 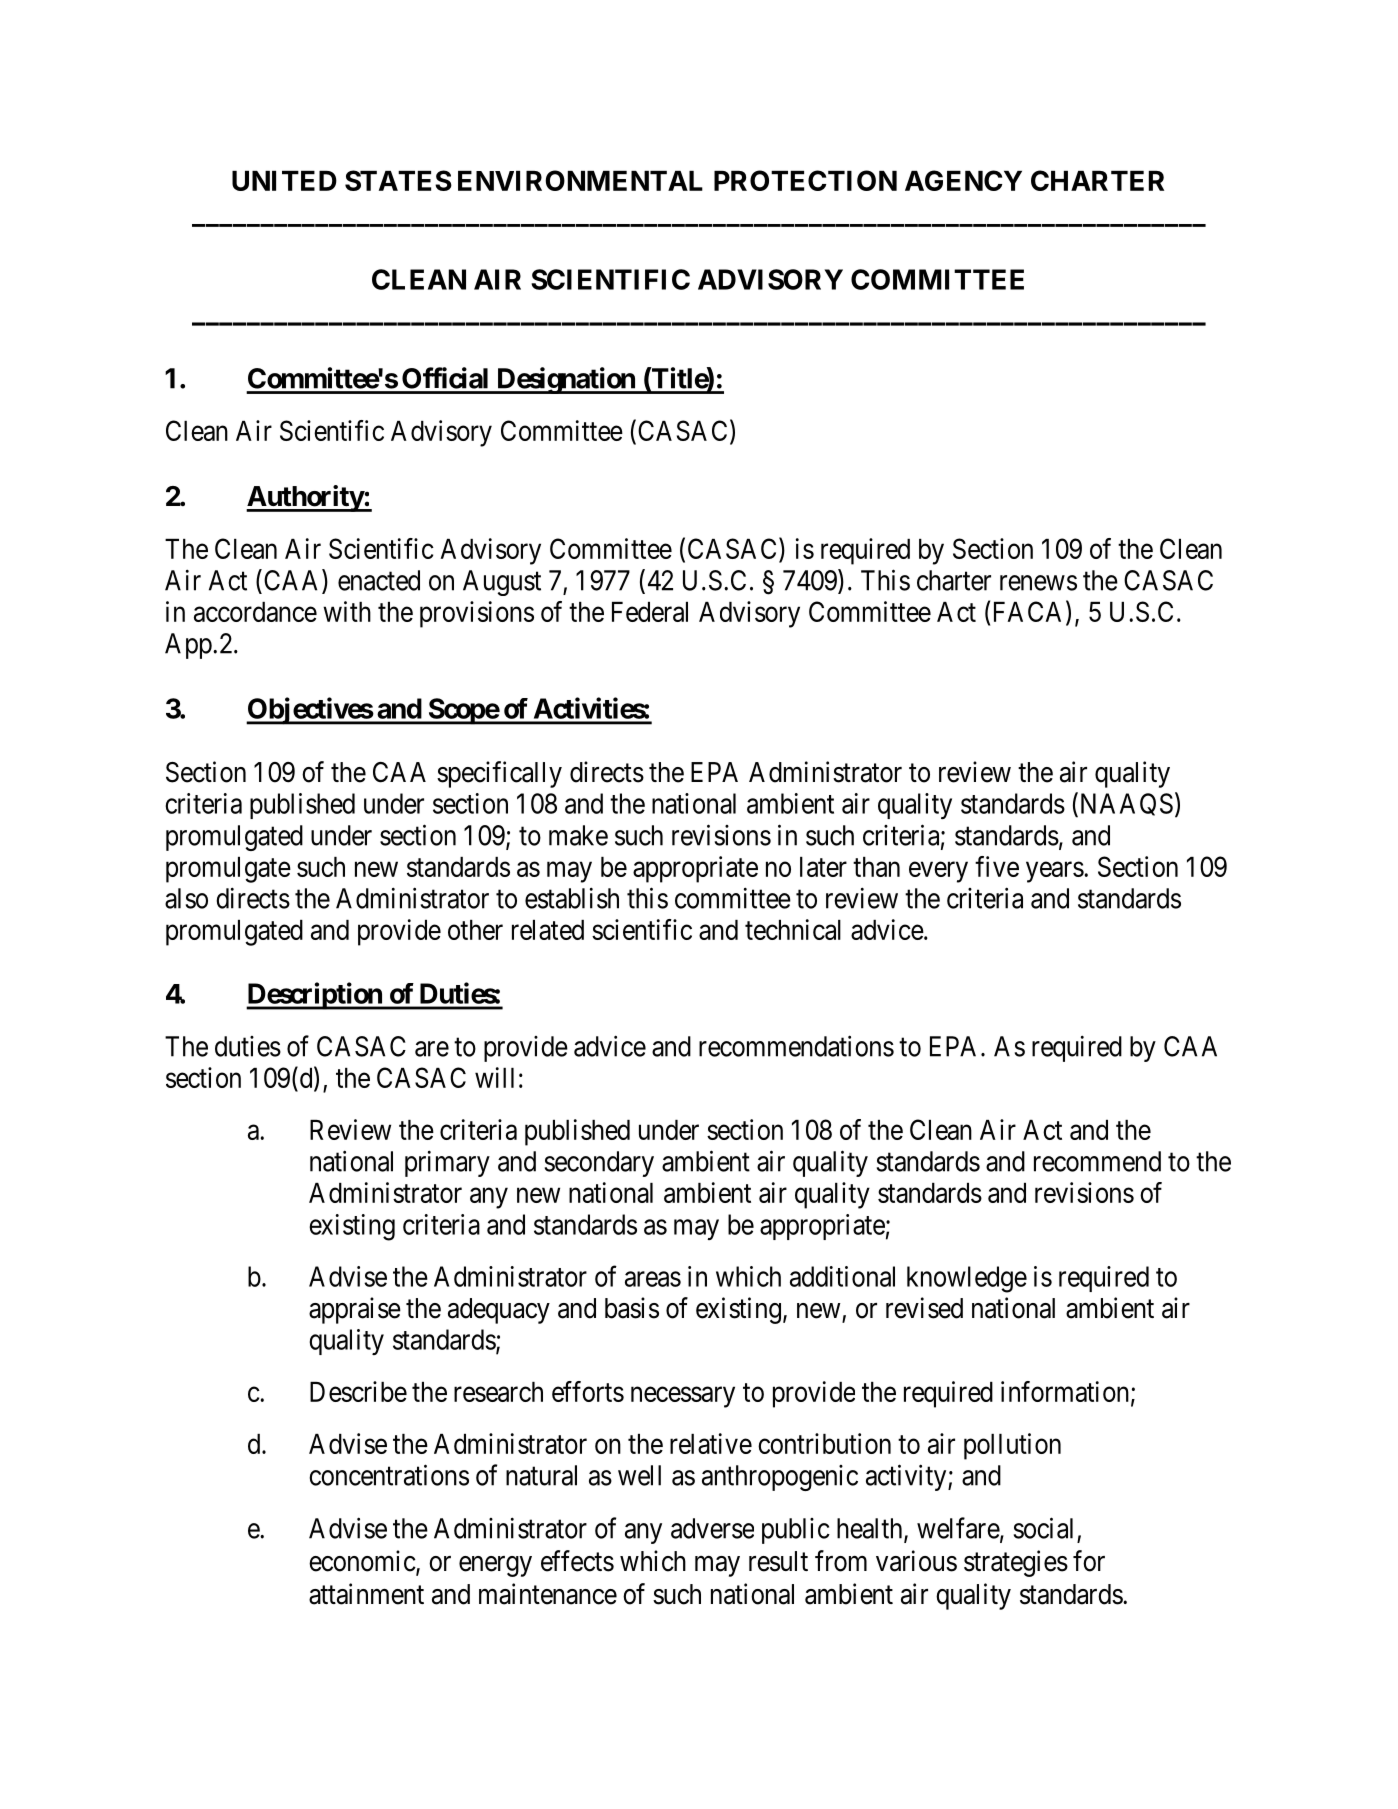 I want to click on every, so click(x=938, y=872).
